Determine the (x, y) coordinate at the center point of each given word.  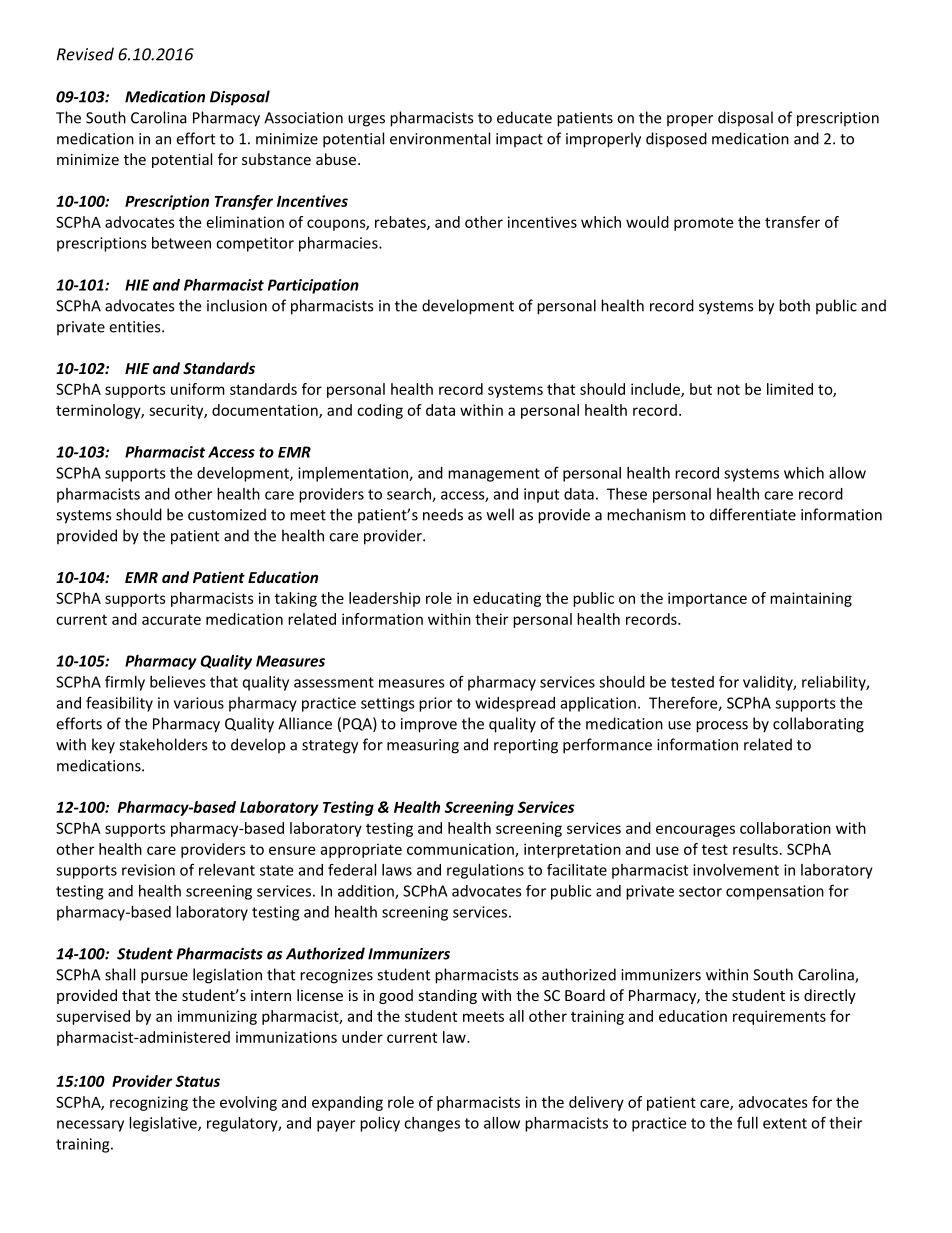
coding (380, 411)
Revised (85, 54)
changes (432, 1124)
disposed (676, 140)
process (722, 727)
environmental (440, 138)
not (728, 389)
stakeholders (163, 744)
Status (197, 1081)
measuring (423, 746)
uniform (198, 389)
